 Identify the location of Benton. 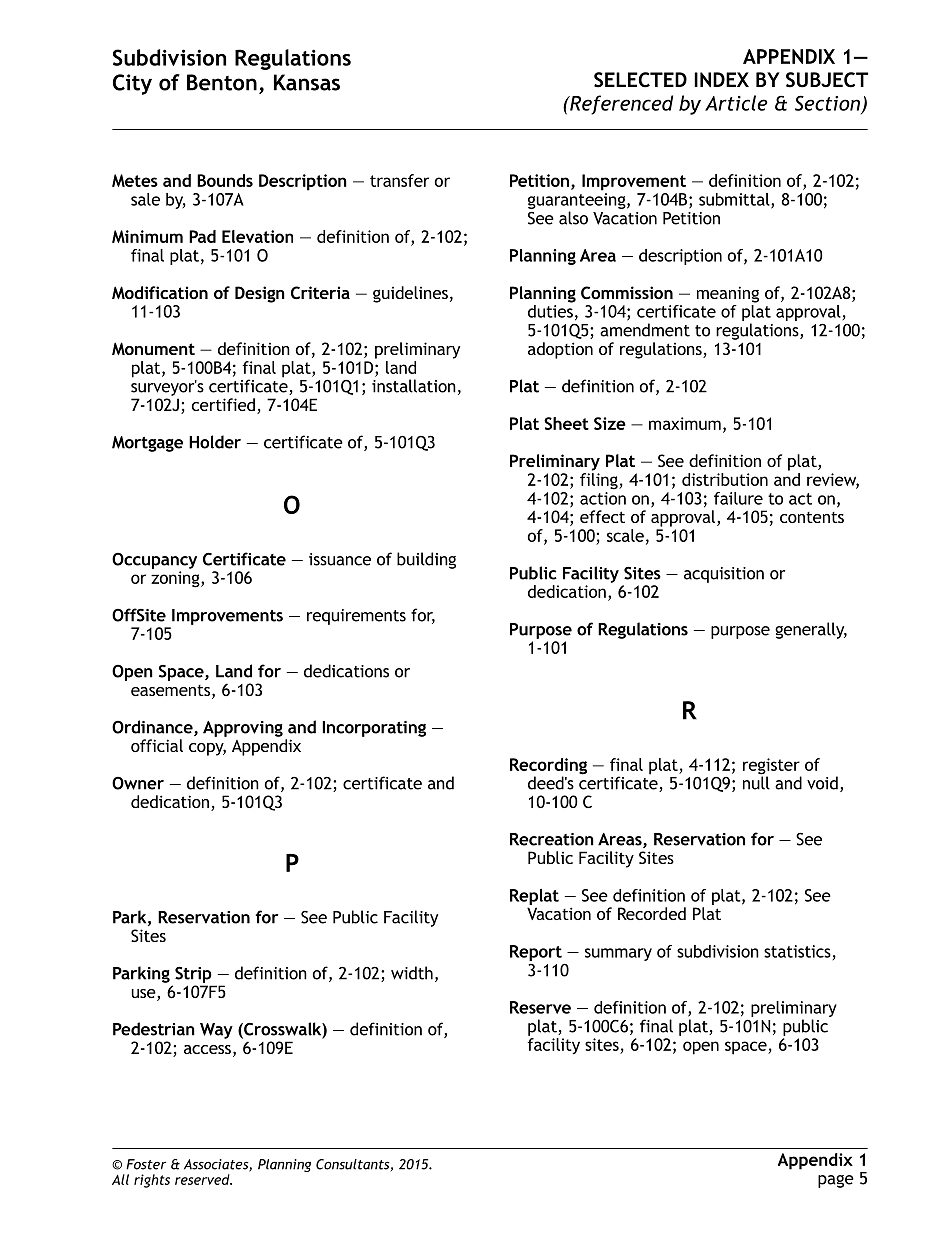
(222, 82).
